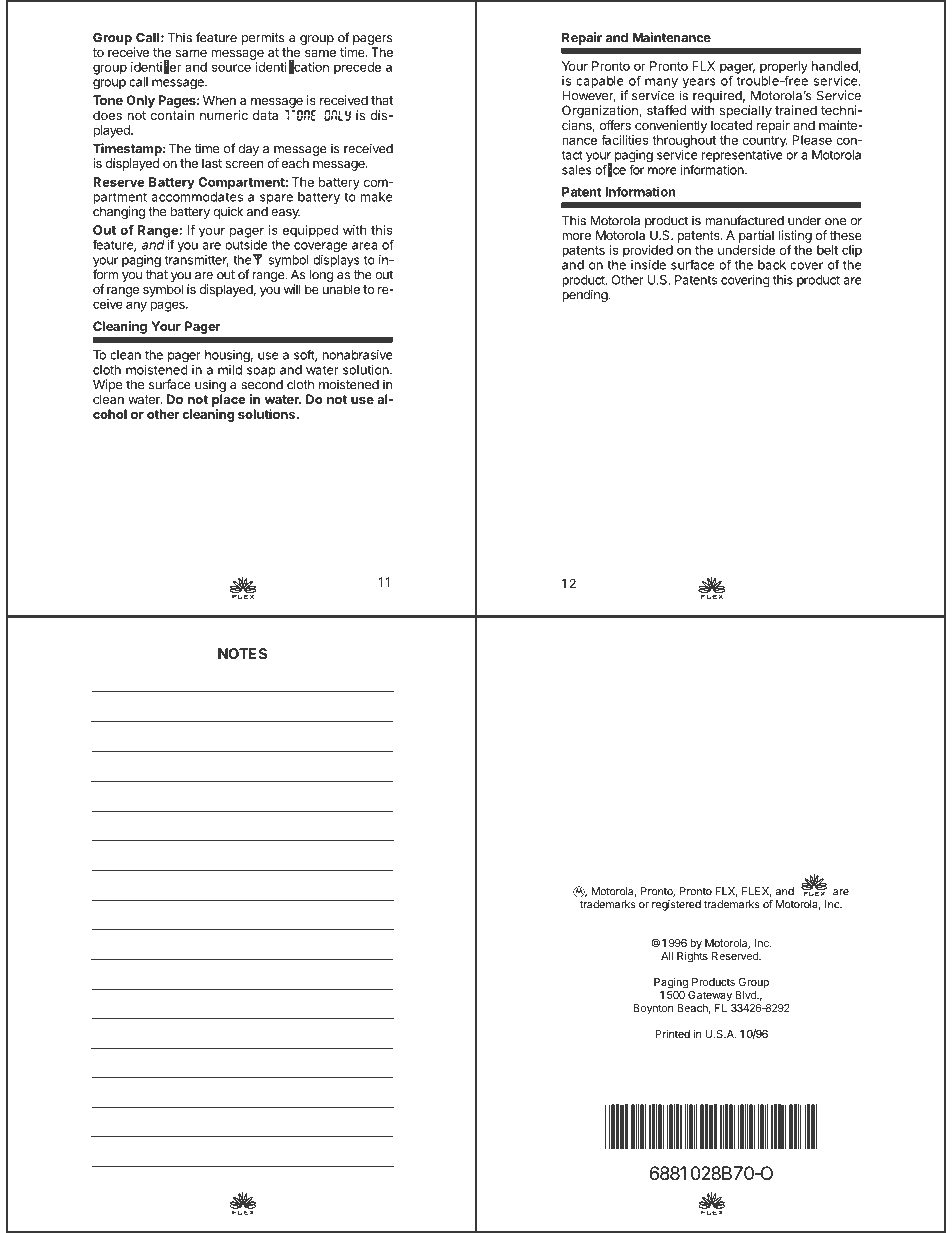 The width and height of the document is (952, 1233). I want to click on source, so click(231, 68).
